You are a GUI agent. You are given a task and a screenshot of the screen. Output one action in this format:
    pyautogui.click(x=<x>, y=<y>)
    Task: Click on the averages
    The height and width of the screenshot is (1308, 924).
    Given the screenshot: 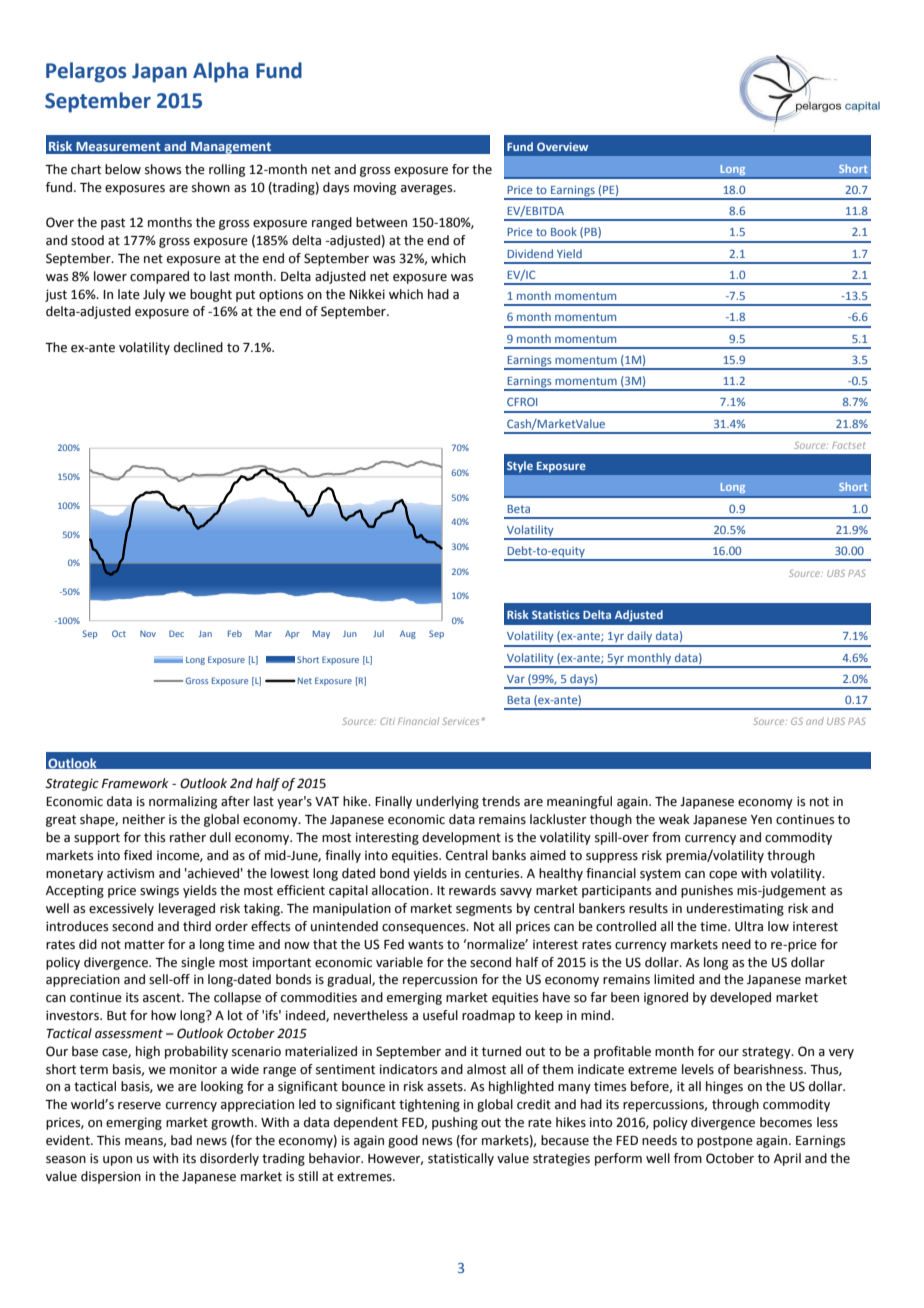 What is the action you would take?
    pyautogui.click(x=428, y=190)
